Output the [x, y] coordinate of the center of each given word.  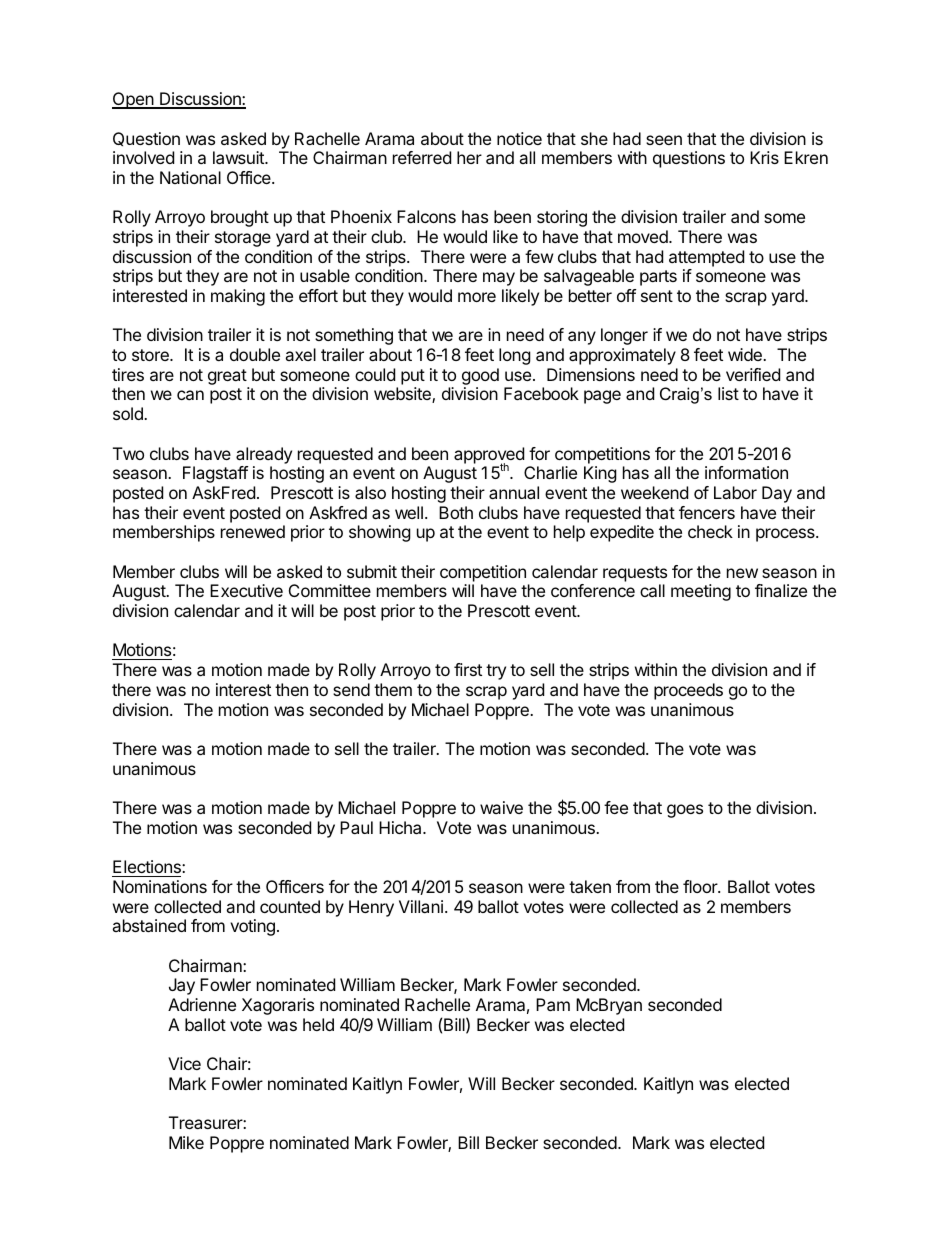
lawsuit [239, 157]
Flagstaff [215, 474]
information [746, 472]
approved [489, 456]
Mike [186, 1142]
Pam [553, 1004]
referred [422, 157]
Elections [148, 866]
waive [501, 807]
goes [685, 811]
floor [701, 886]
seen [664, 140]
